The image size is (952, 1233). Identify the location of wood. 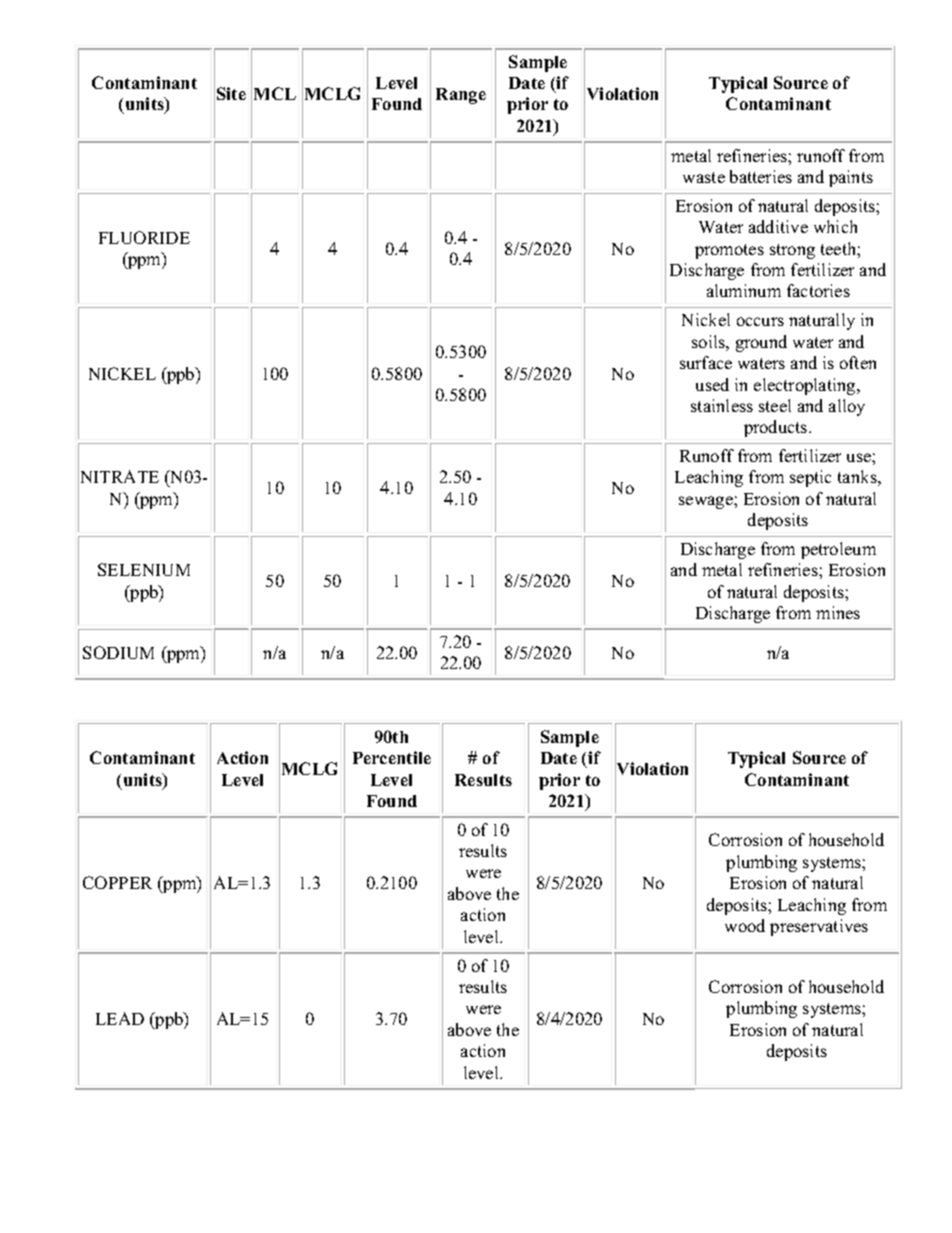
(745, 925).
